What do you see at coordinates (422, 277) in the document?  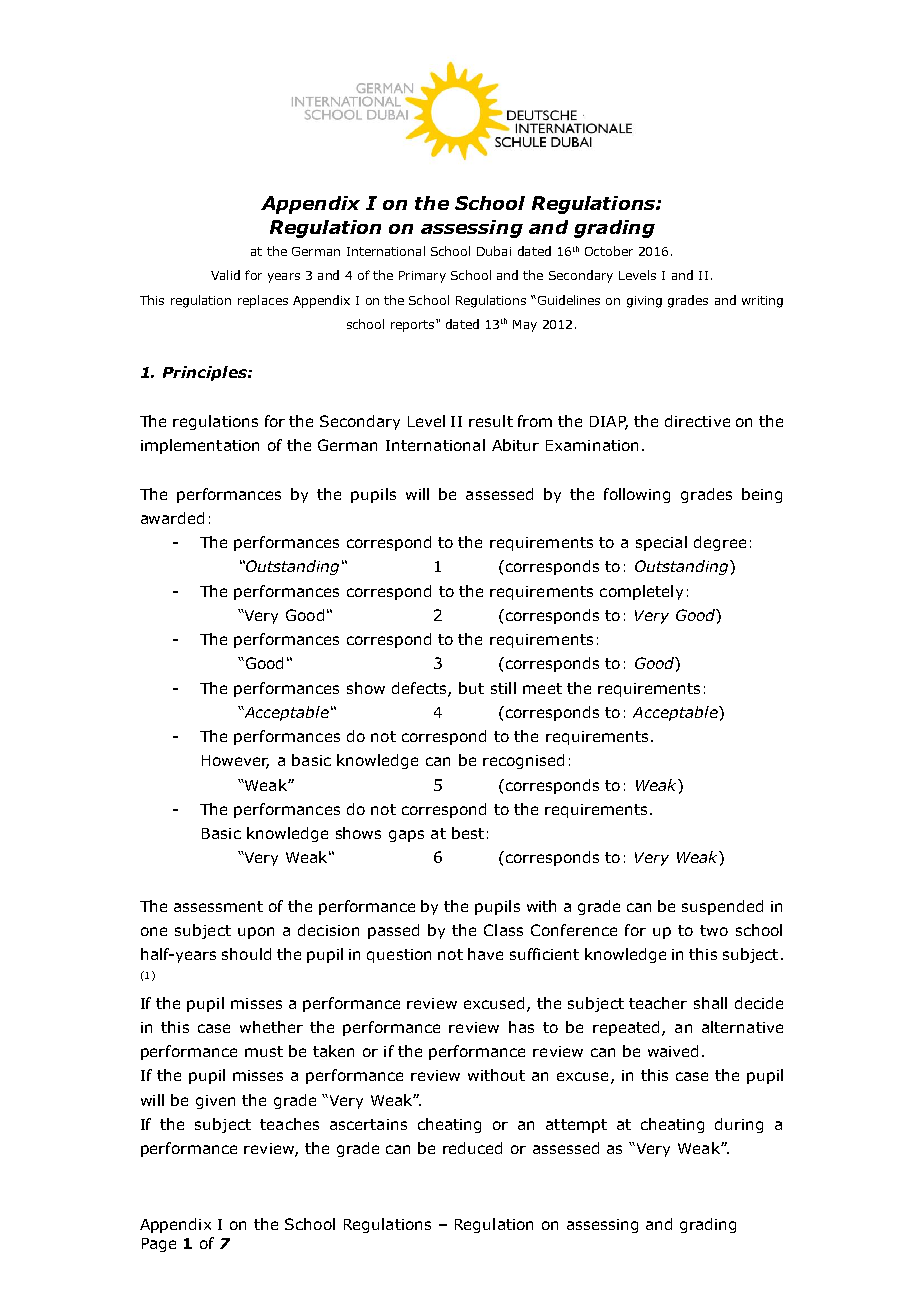 I see `Primary` at bounding box center [422, 277].
